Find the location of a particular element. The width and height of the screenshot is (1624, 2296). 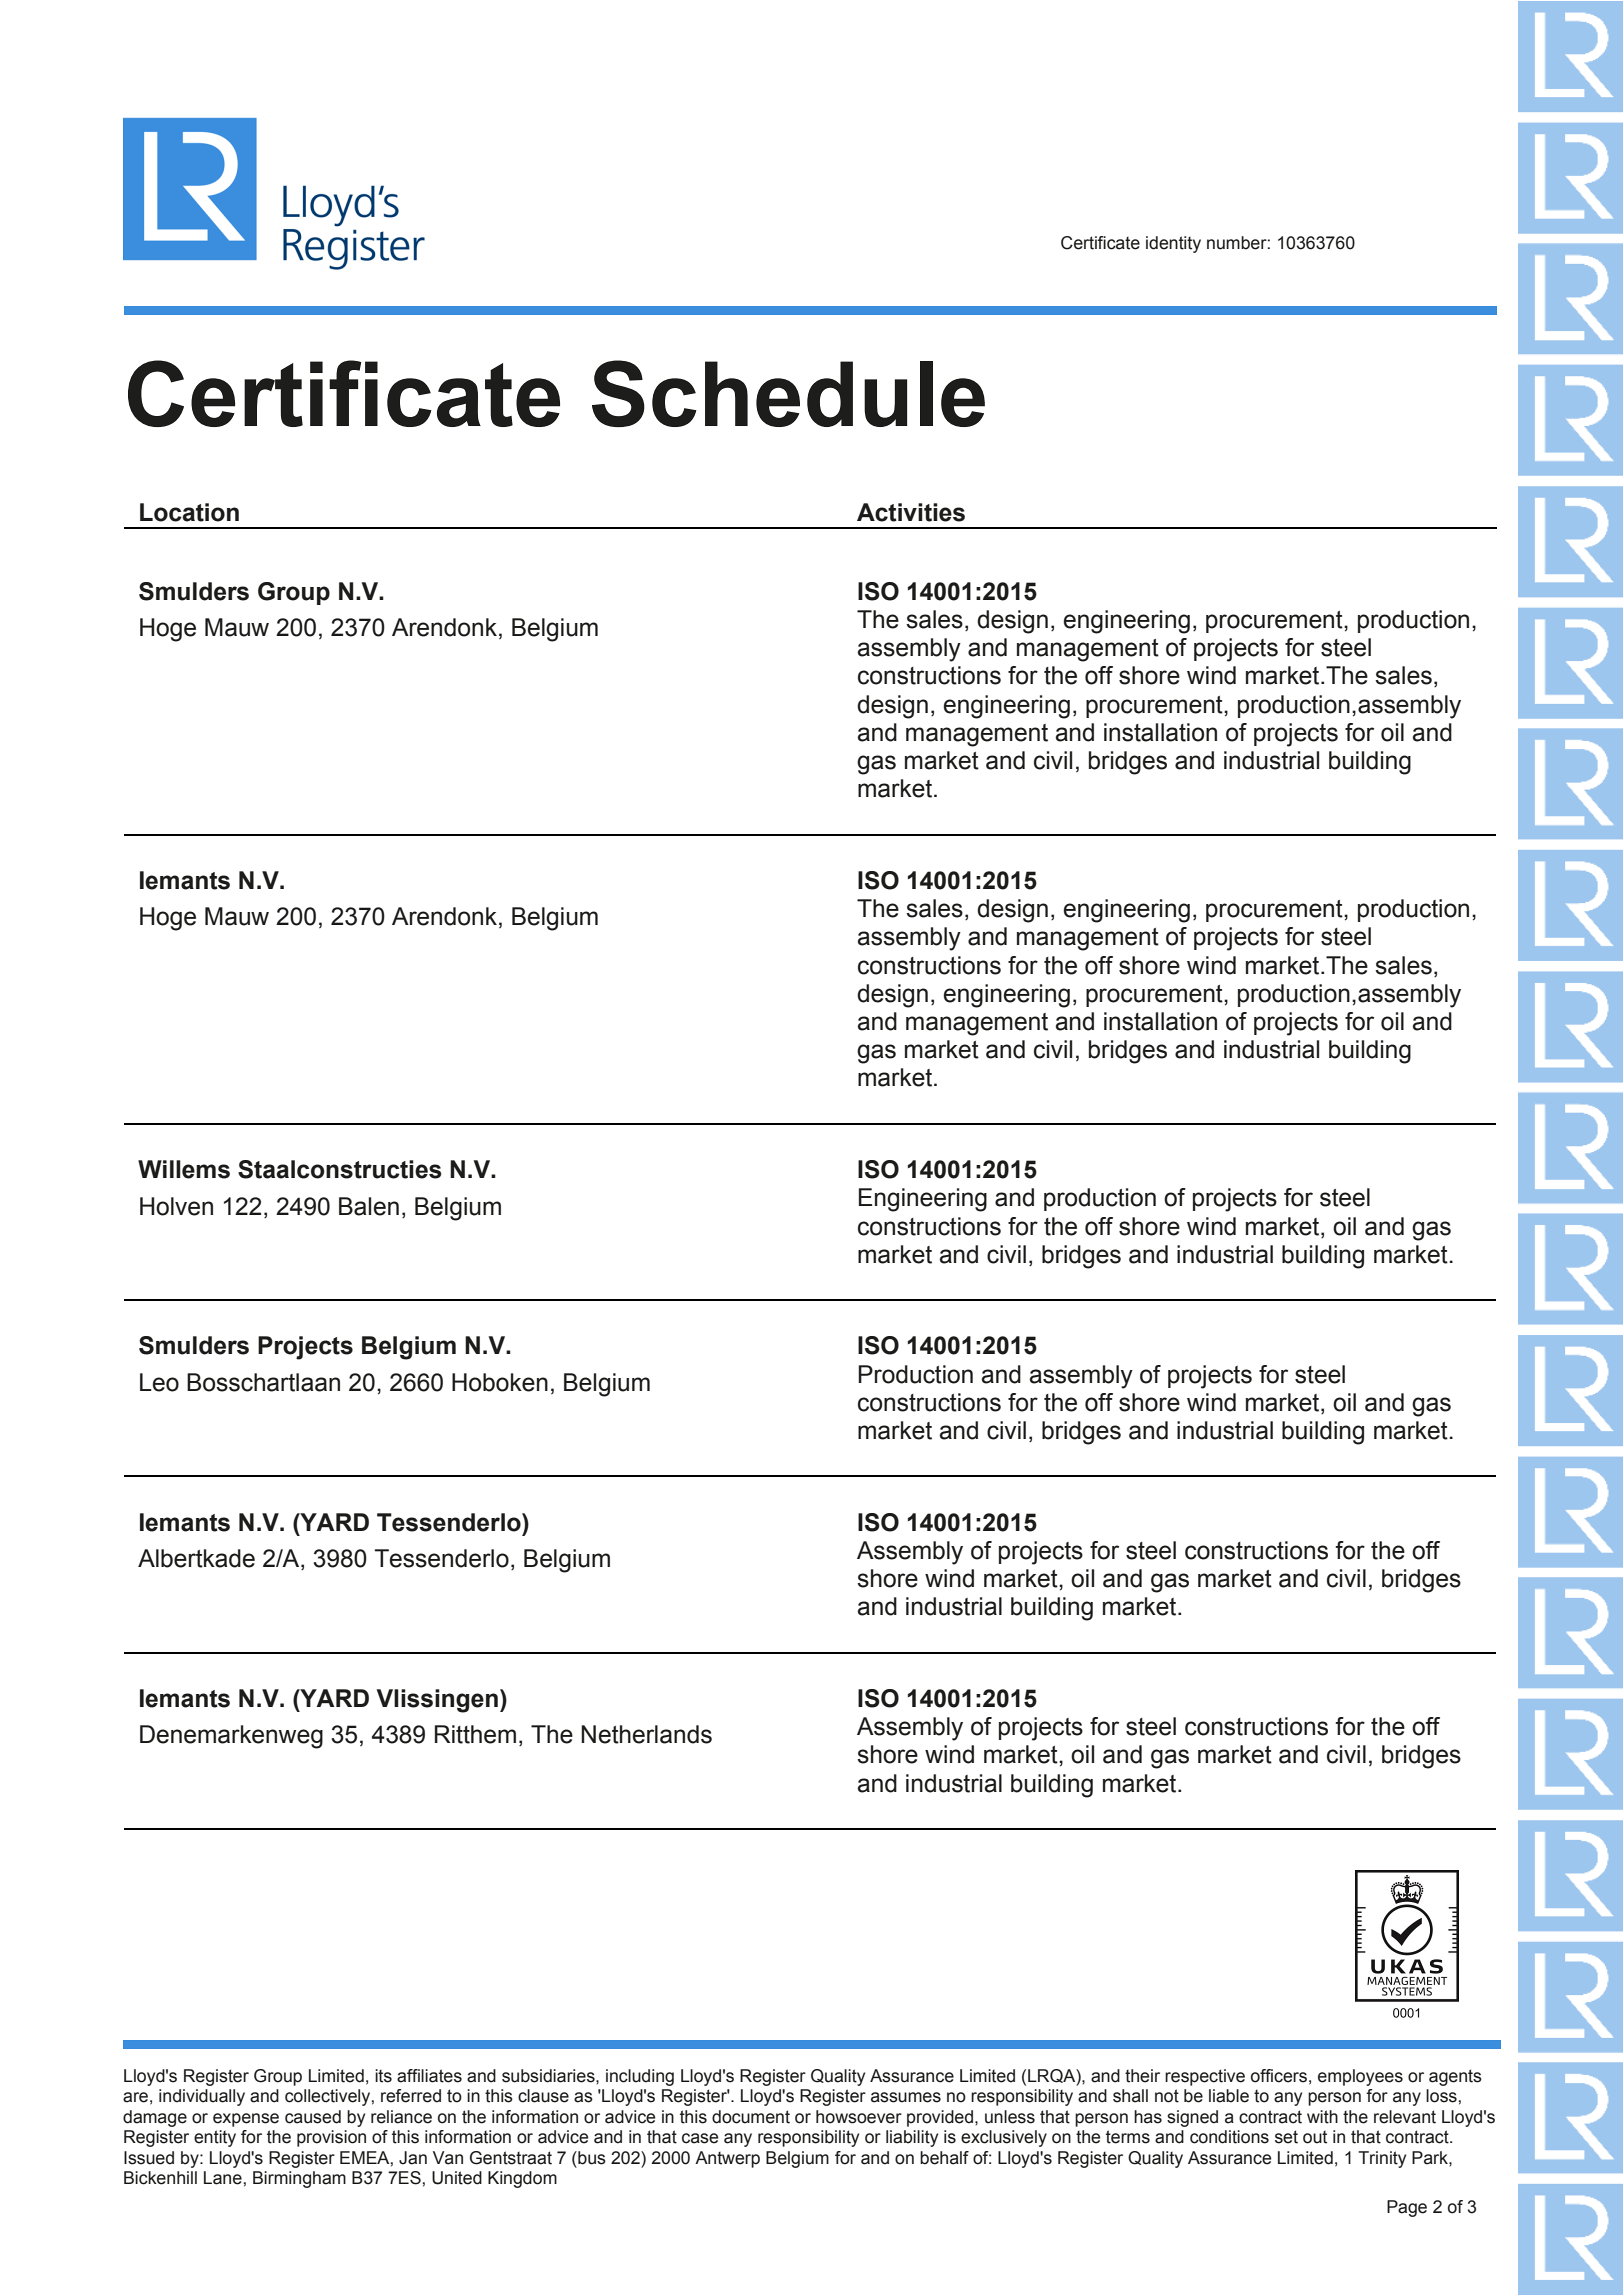

provision is located at coordinates (331, 2138).
